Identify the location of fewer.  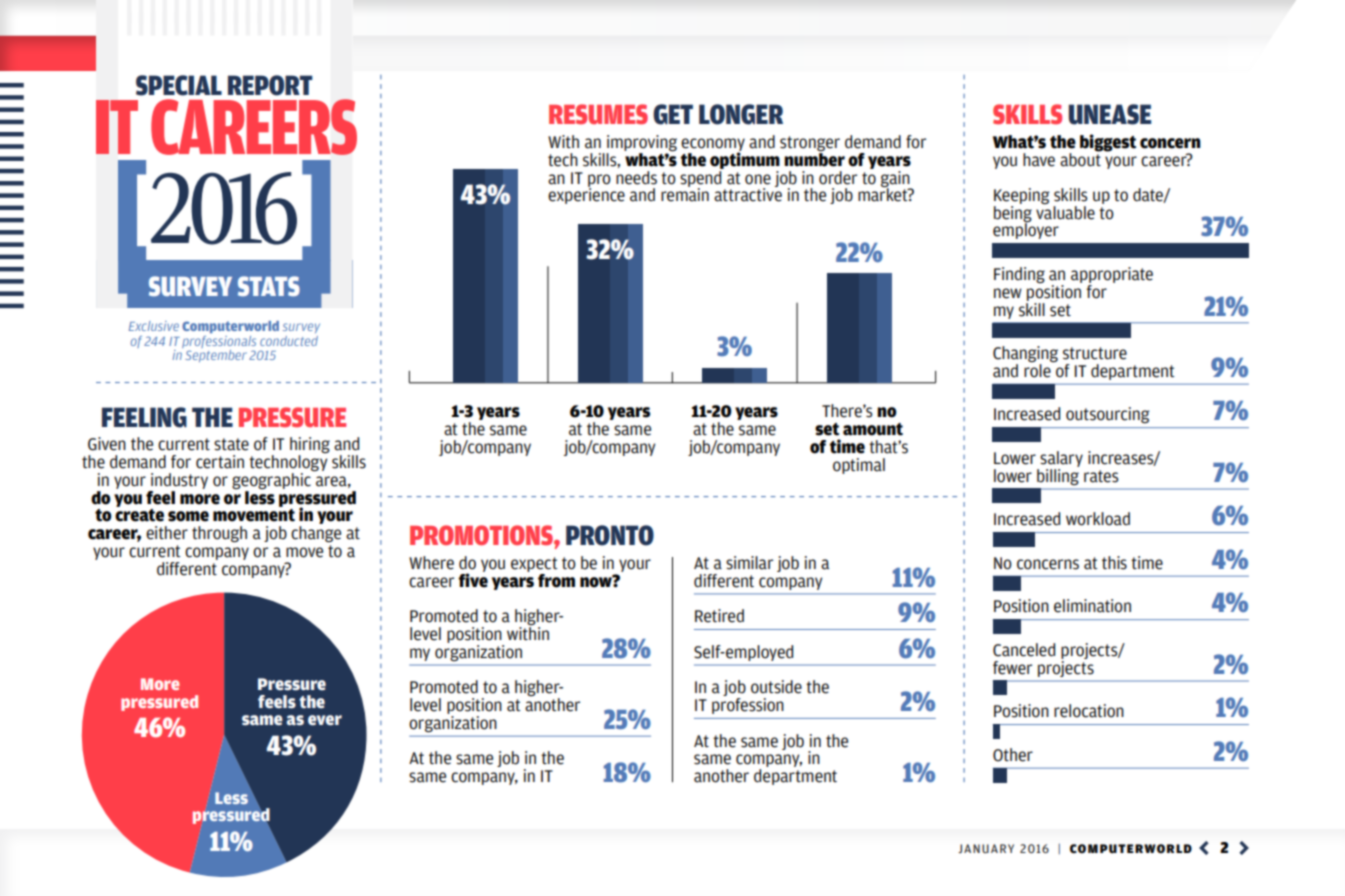
(1012, 668).
